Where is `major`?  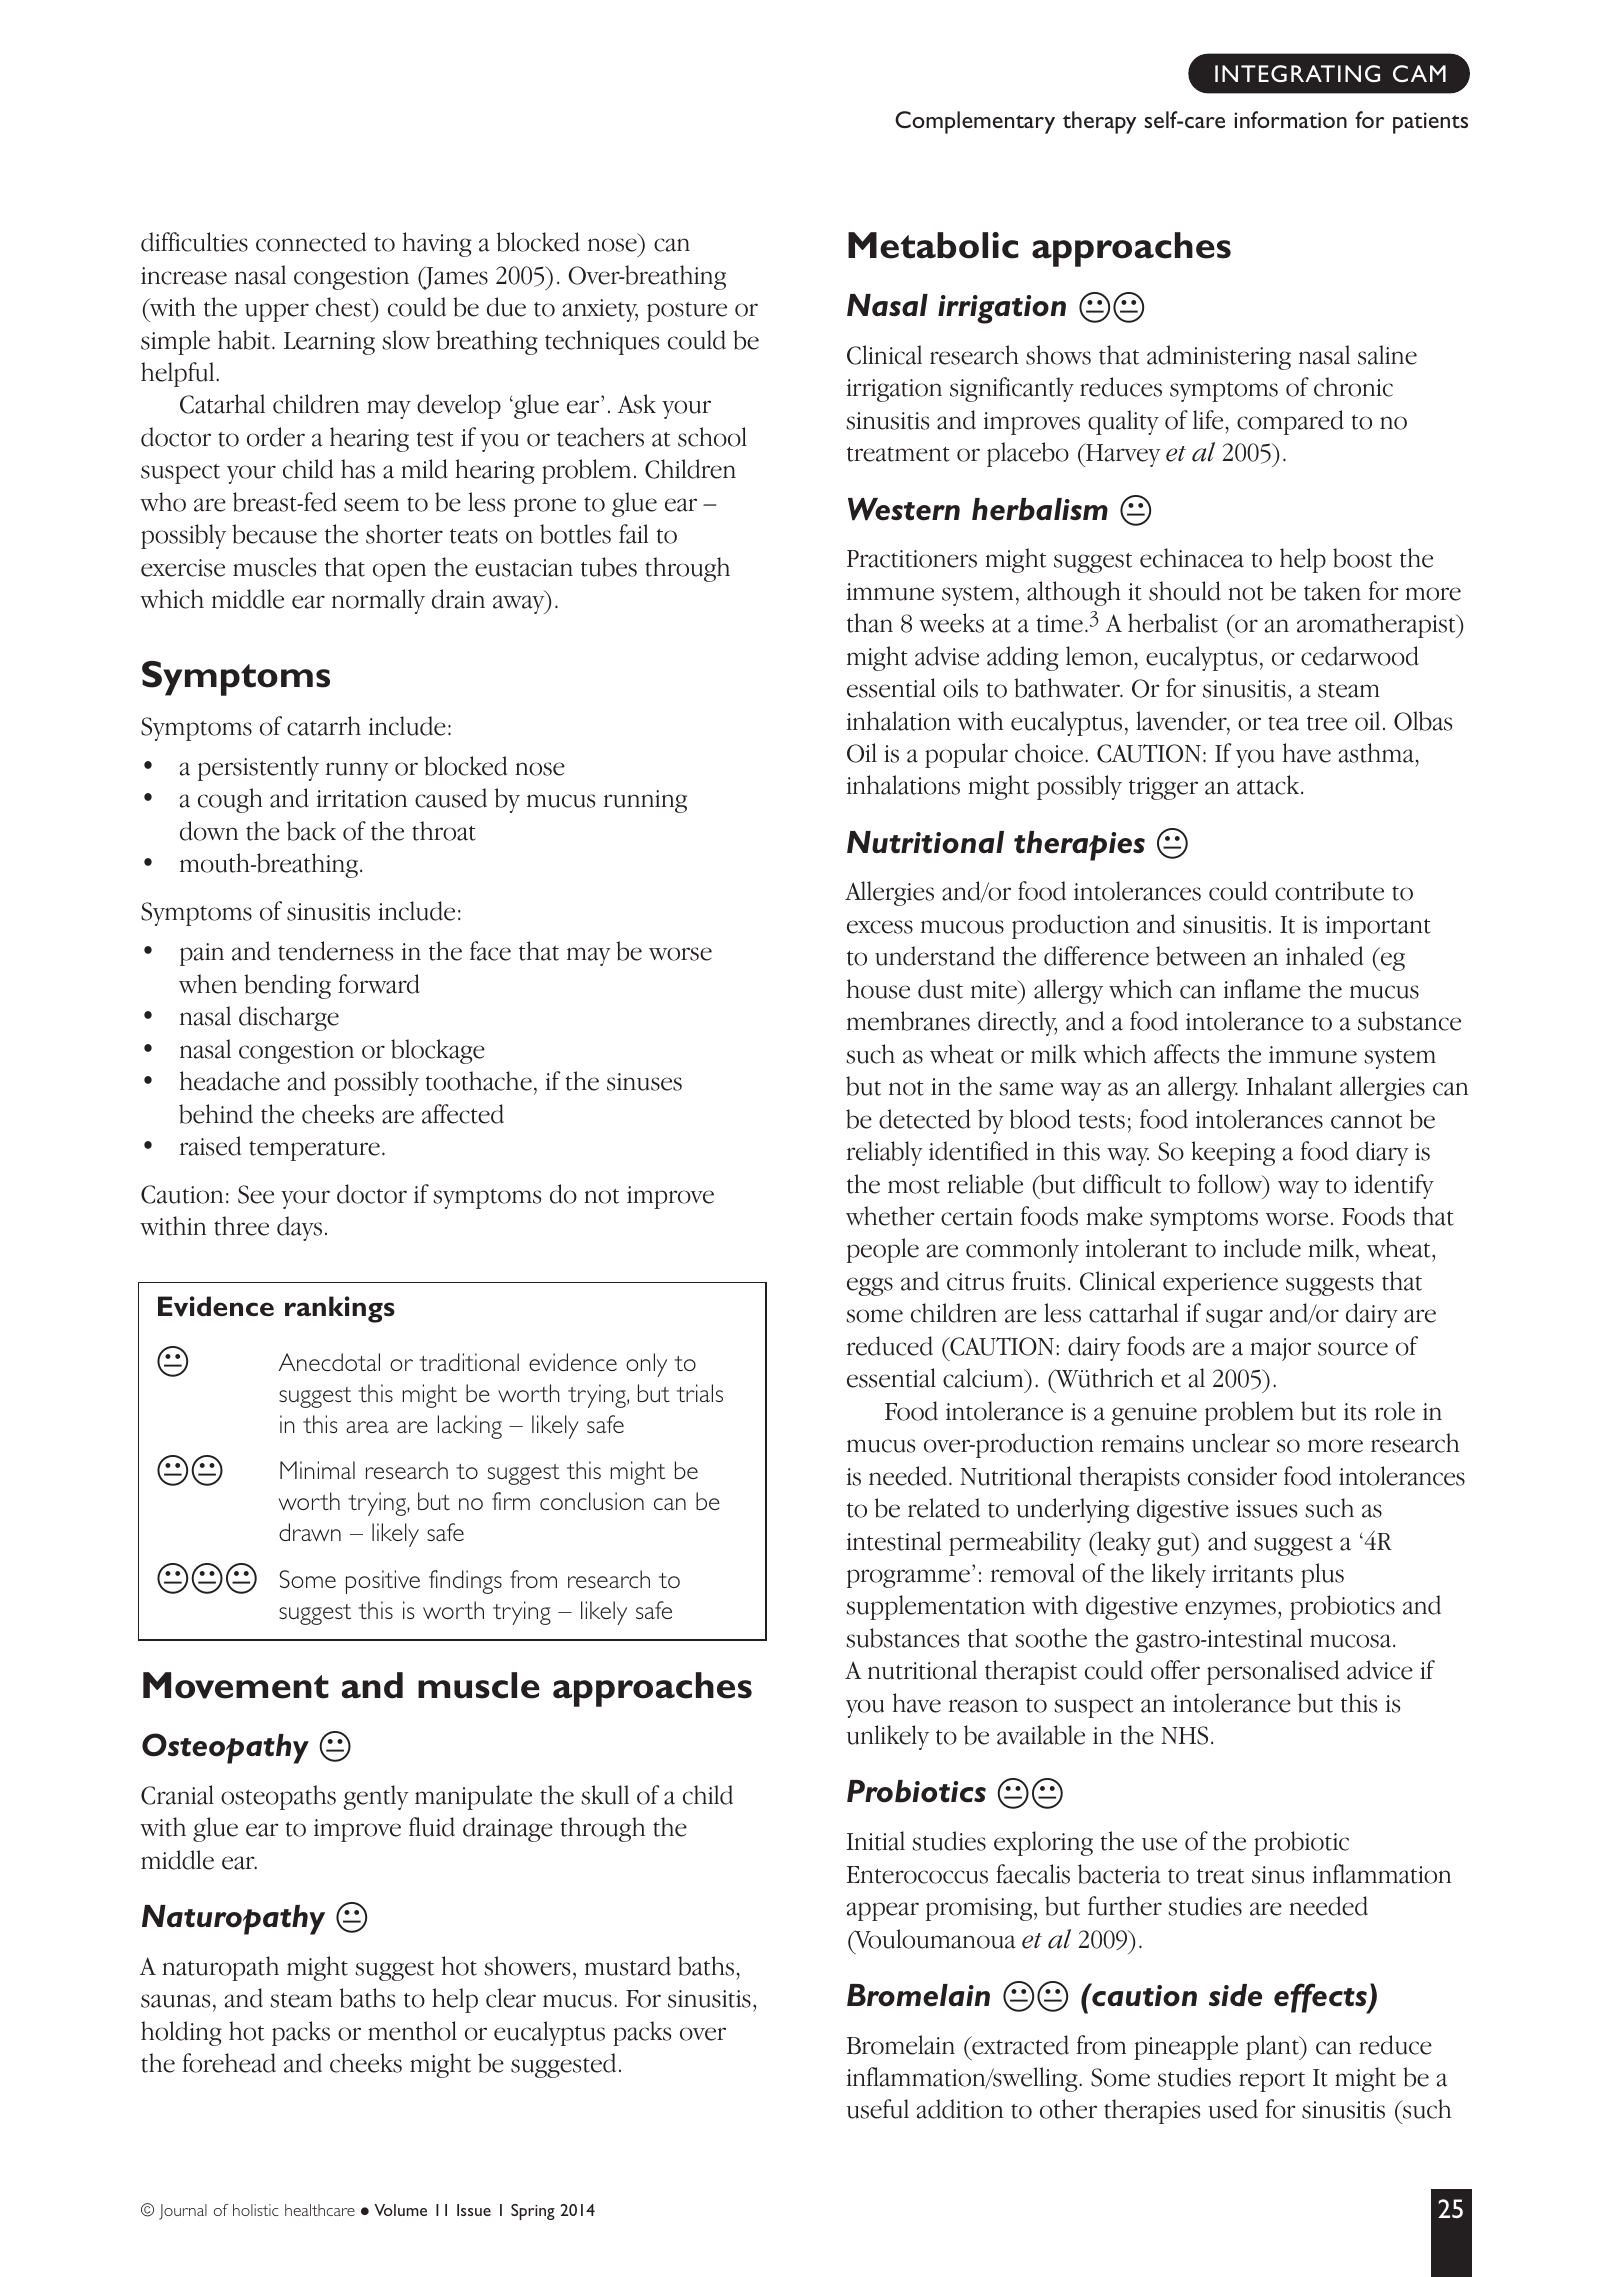 major is located at coordinates (1280, 1349).
